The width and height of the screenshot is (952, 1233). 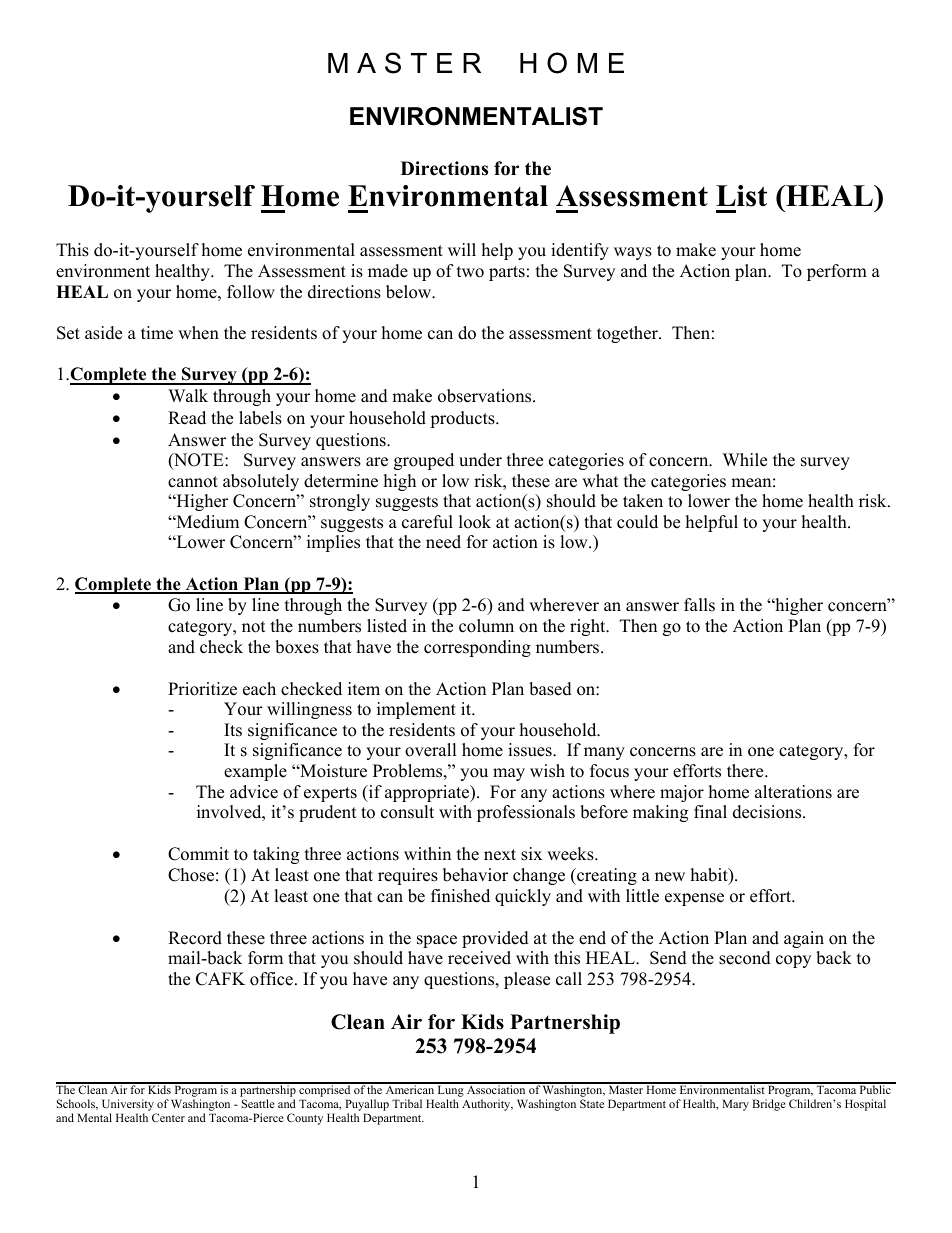 What do you see at coordinates (198, 854) in the screenshot?
I see `Commit` at bounding box center [198, 854].
